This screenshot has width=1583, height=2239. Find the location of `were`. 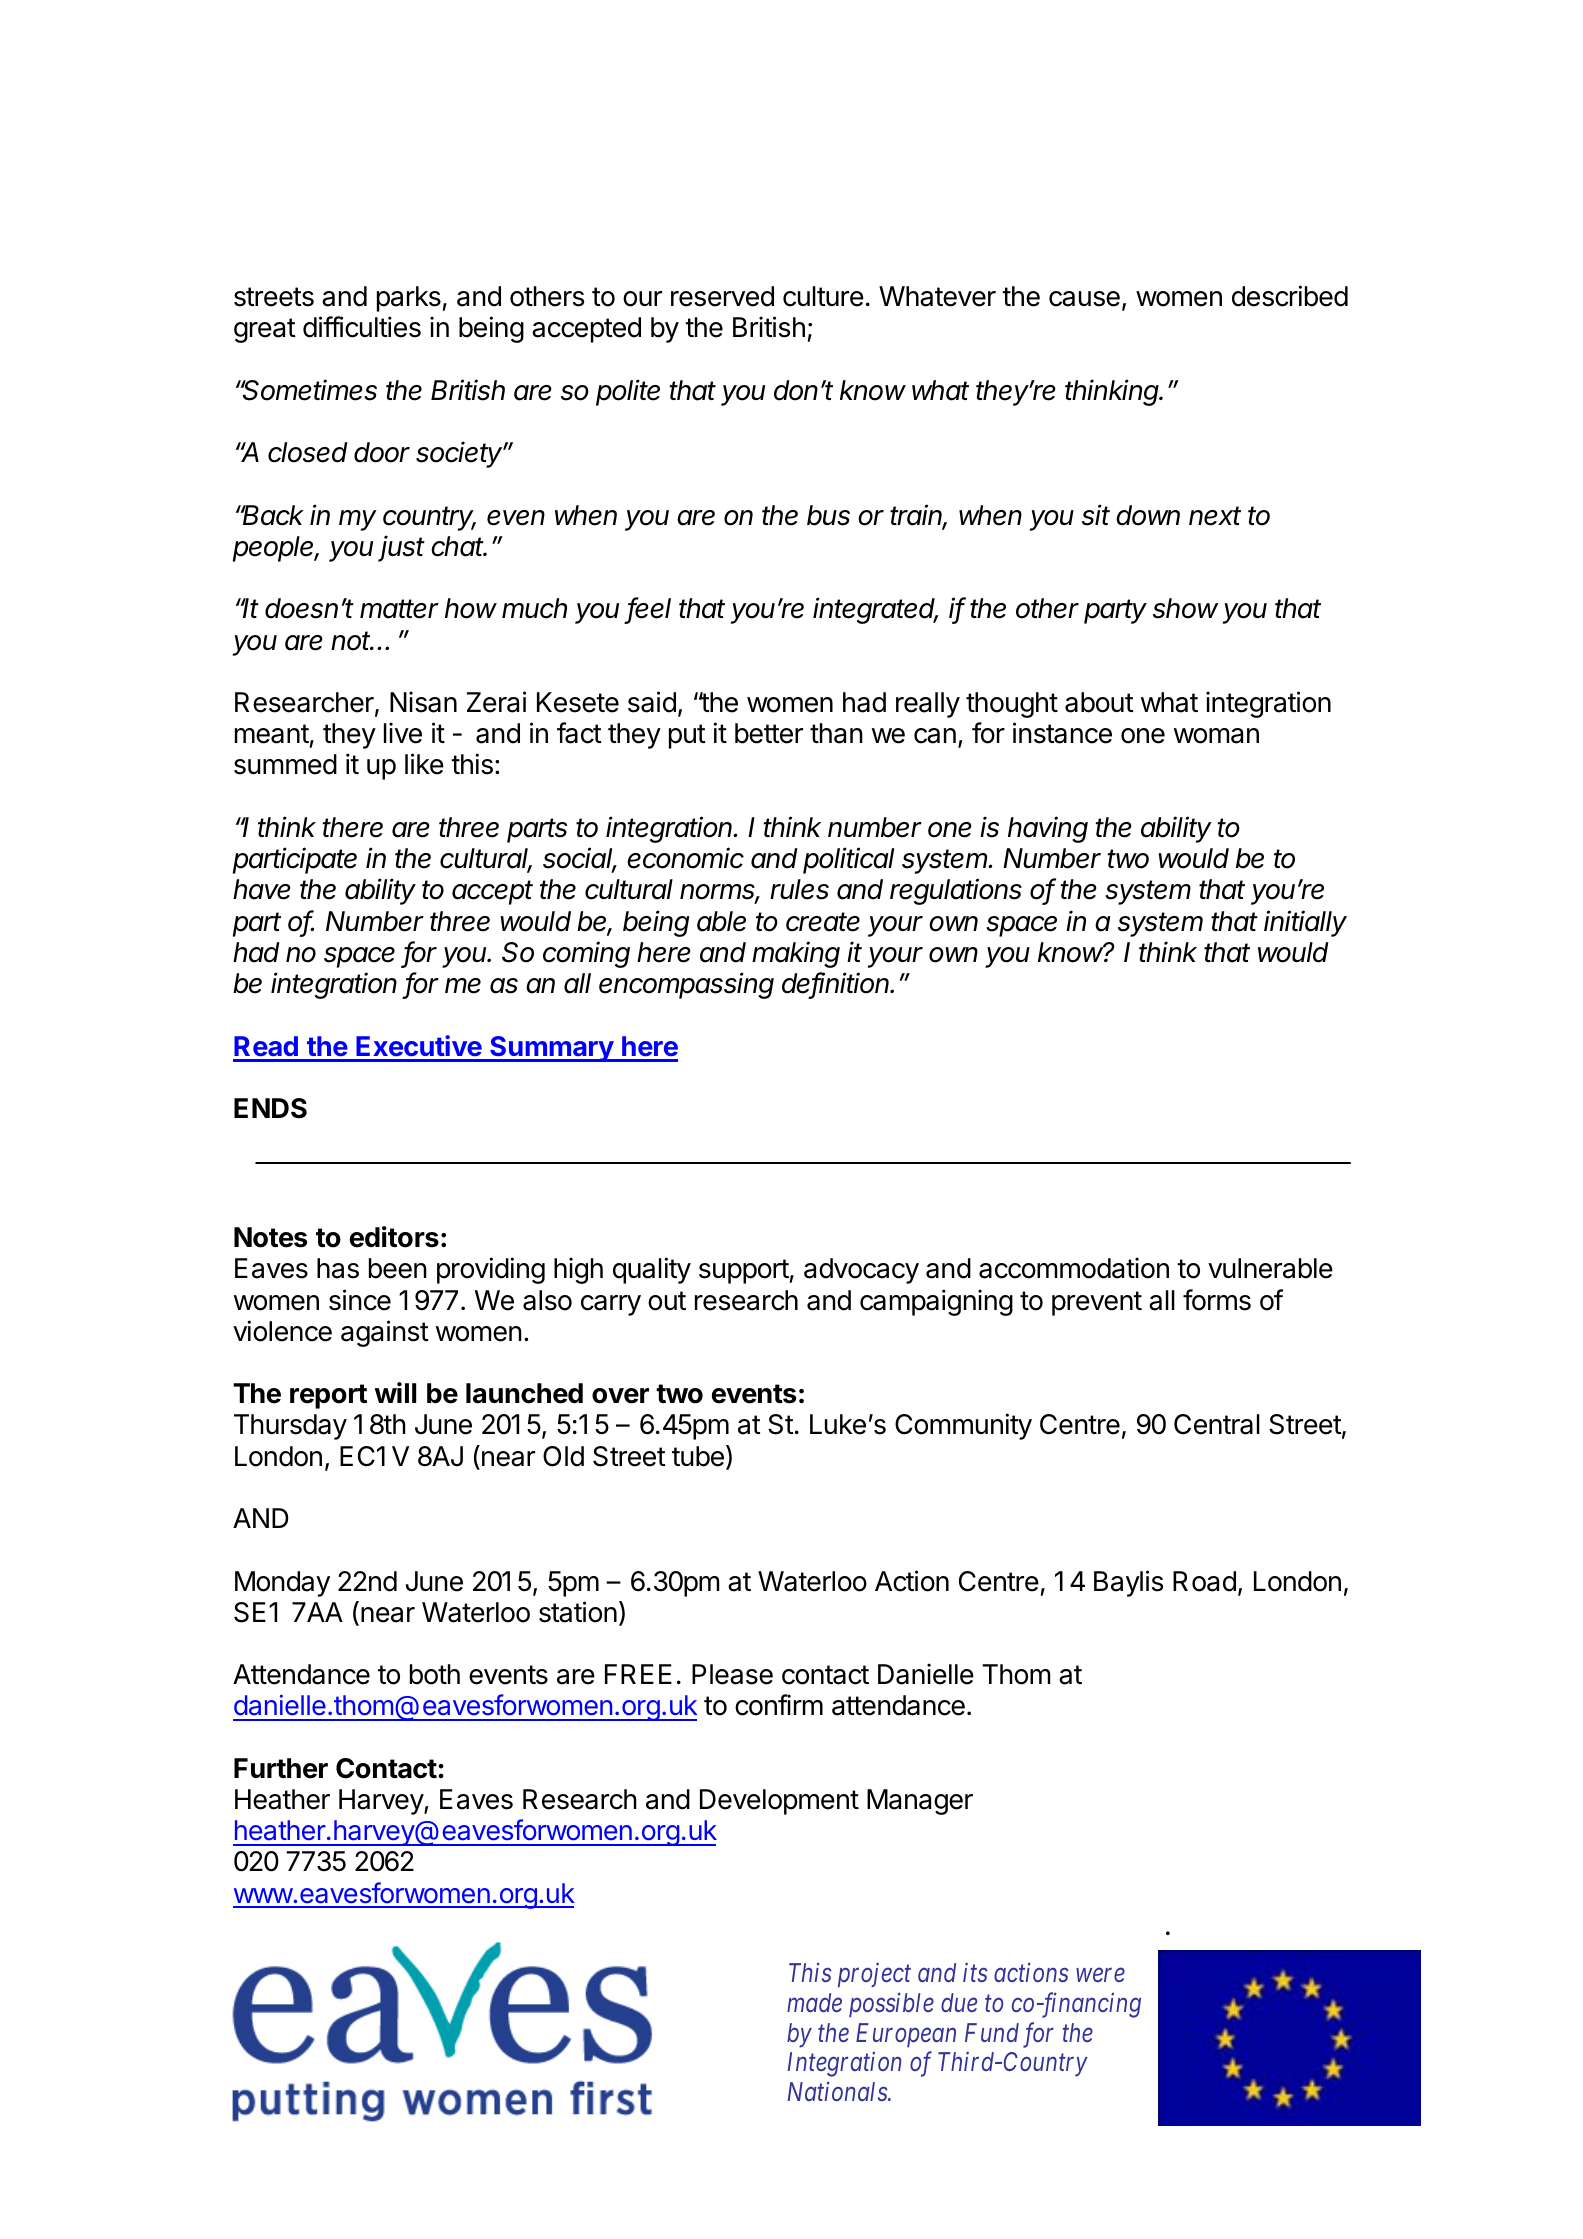

were is located at coordinates (1100, 1975).
